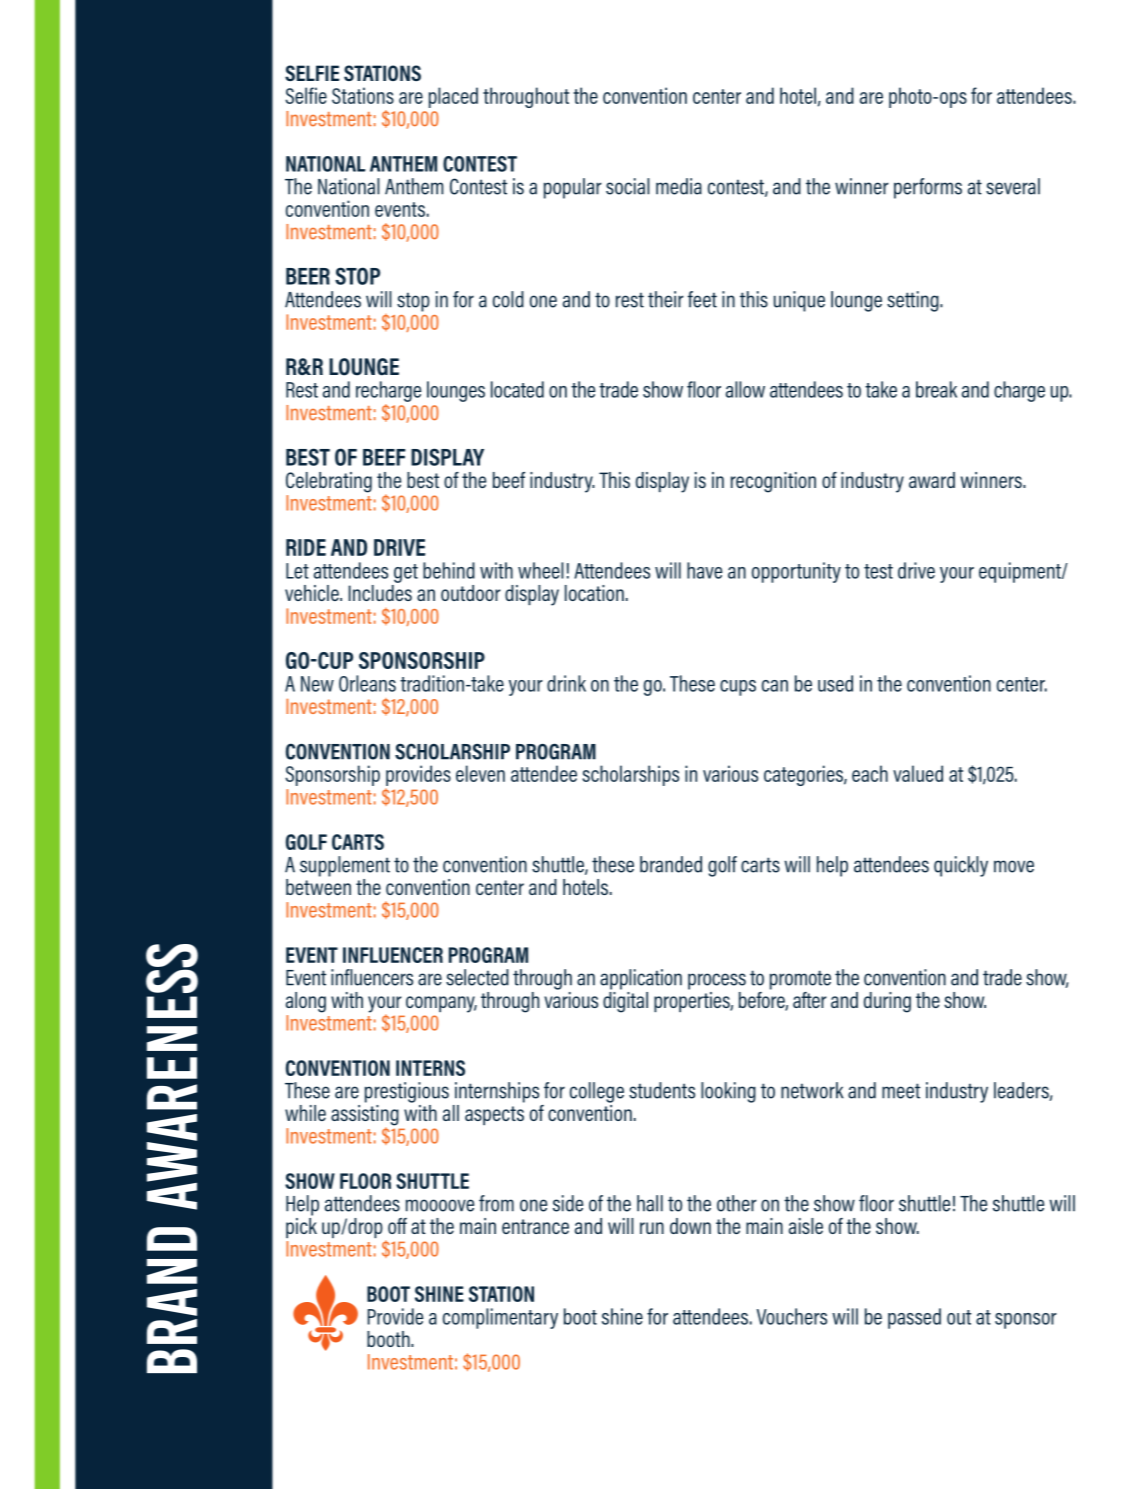 Image resolution: width=1148 pixels, height=1489 pixels. I want to click on assisting, so click(365, 1115).
